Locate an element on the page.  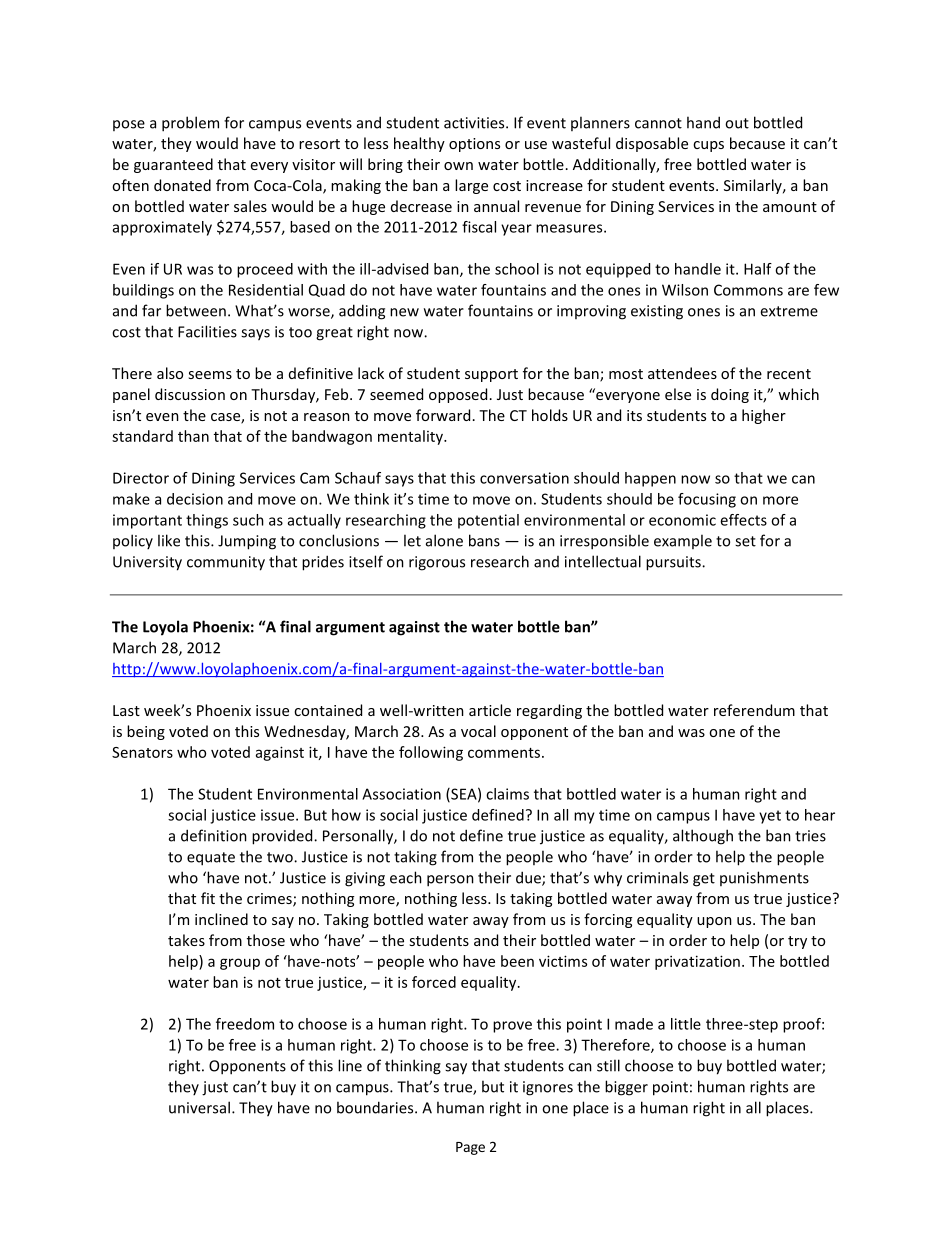
cups is located at coordinates (708, 146).
